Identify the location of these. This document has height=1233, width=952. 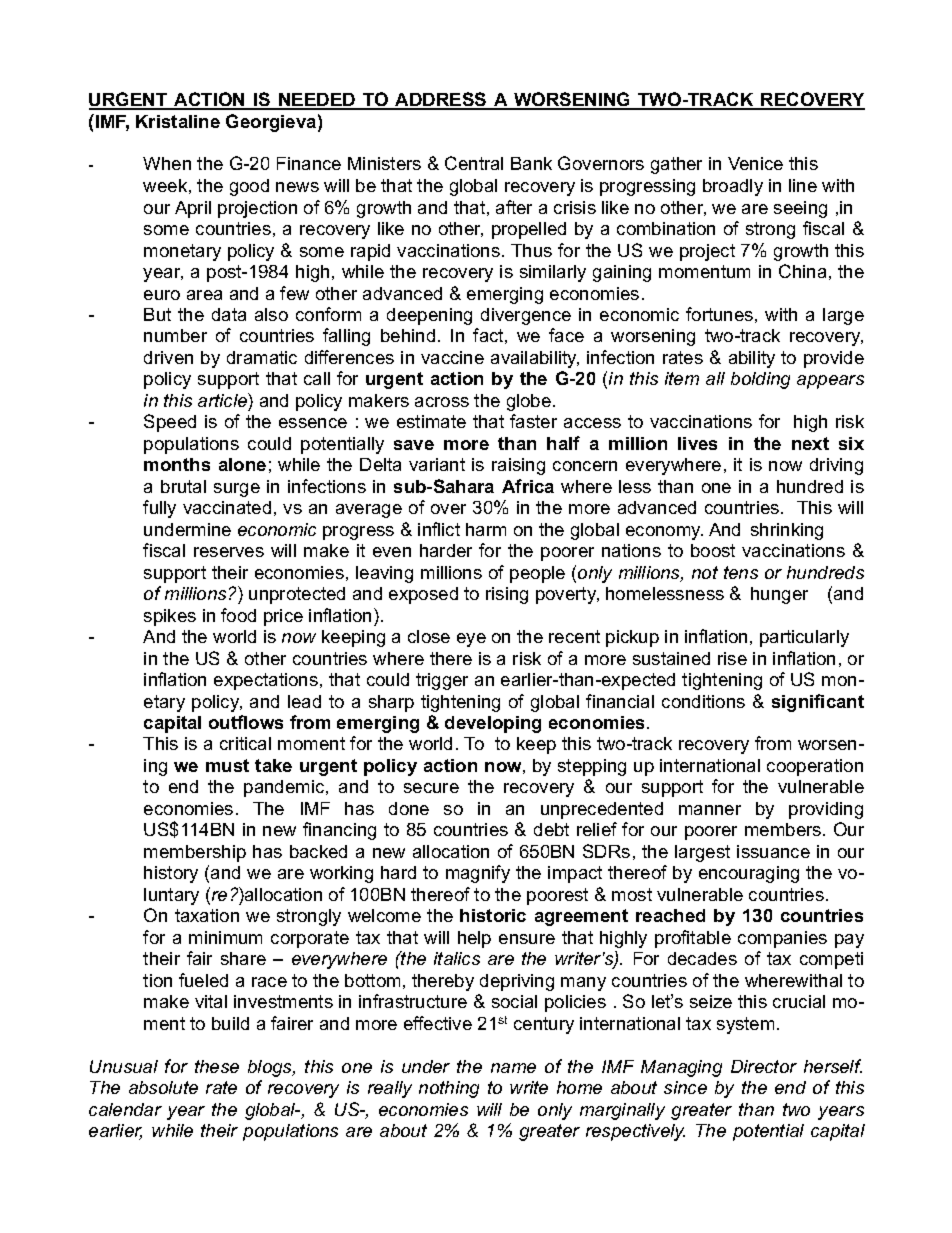
(217, 1066).
